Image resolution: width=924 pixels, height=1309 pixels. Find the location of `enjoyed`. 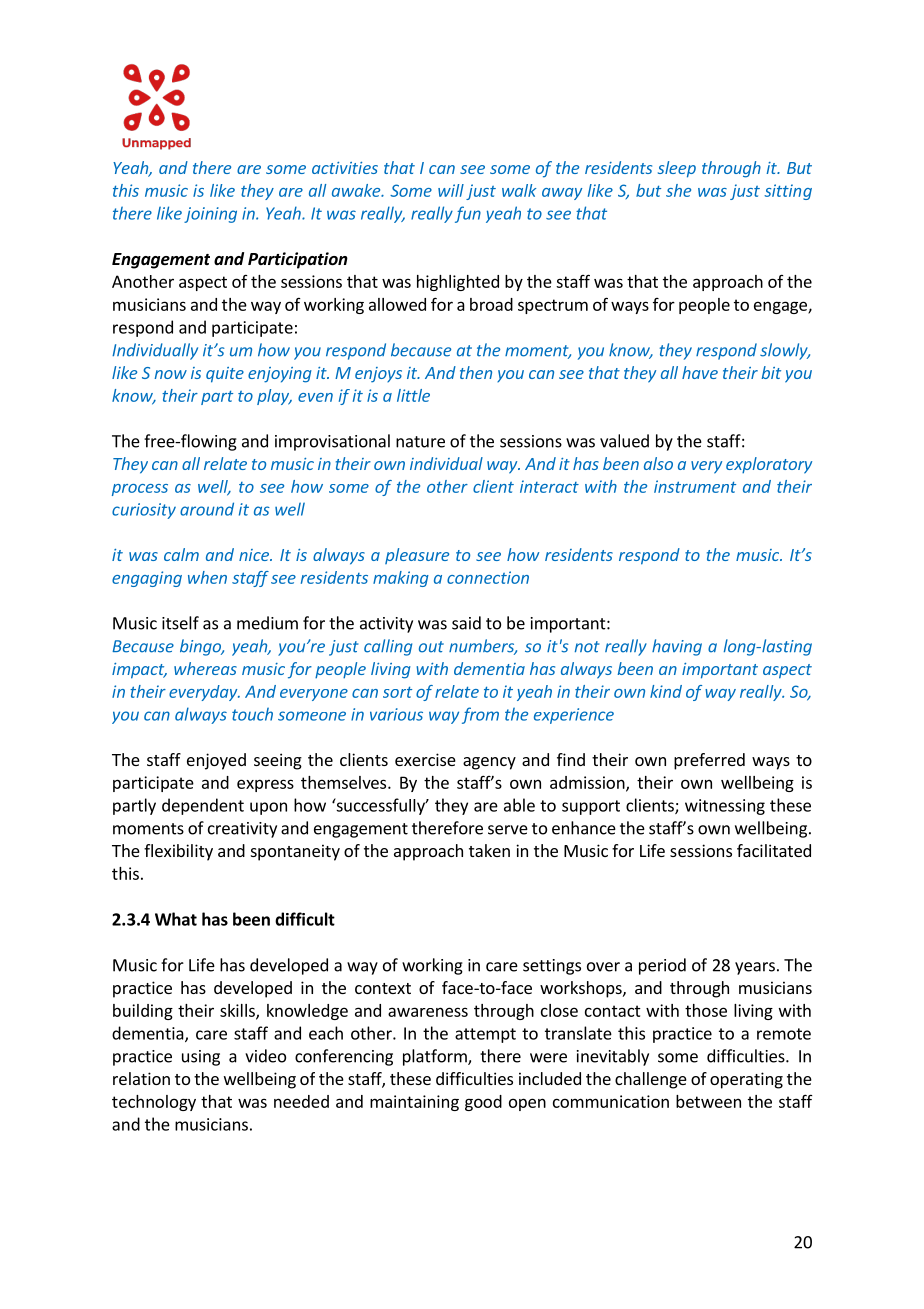

enjoyed is located at coordinates (216, 761).
